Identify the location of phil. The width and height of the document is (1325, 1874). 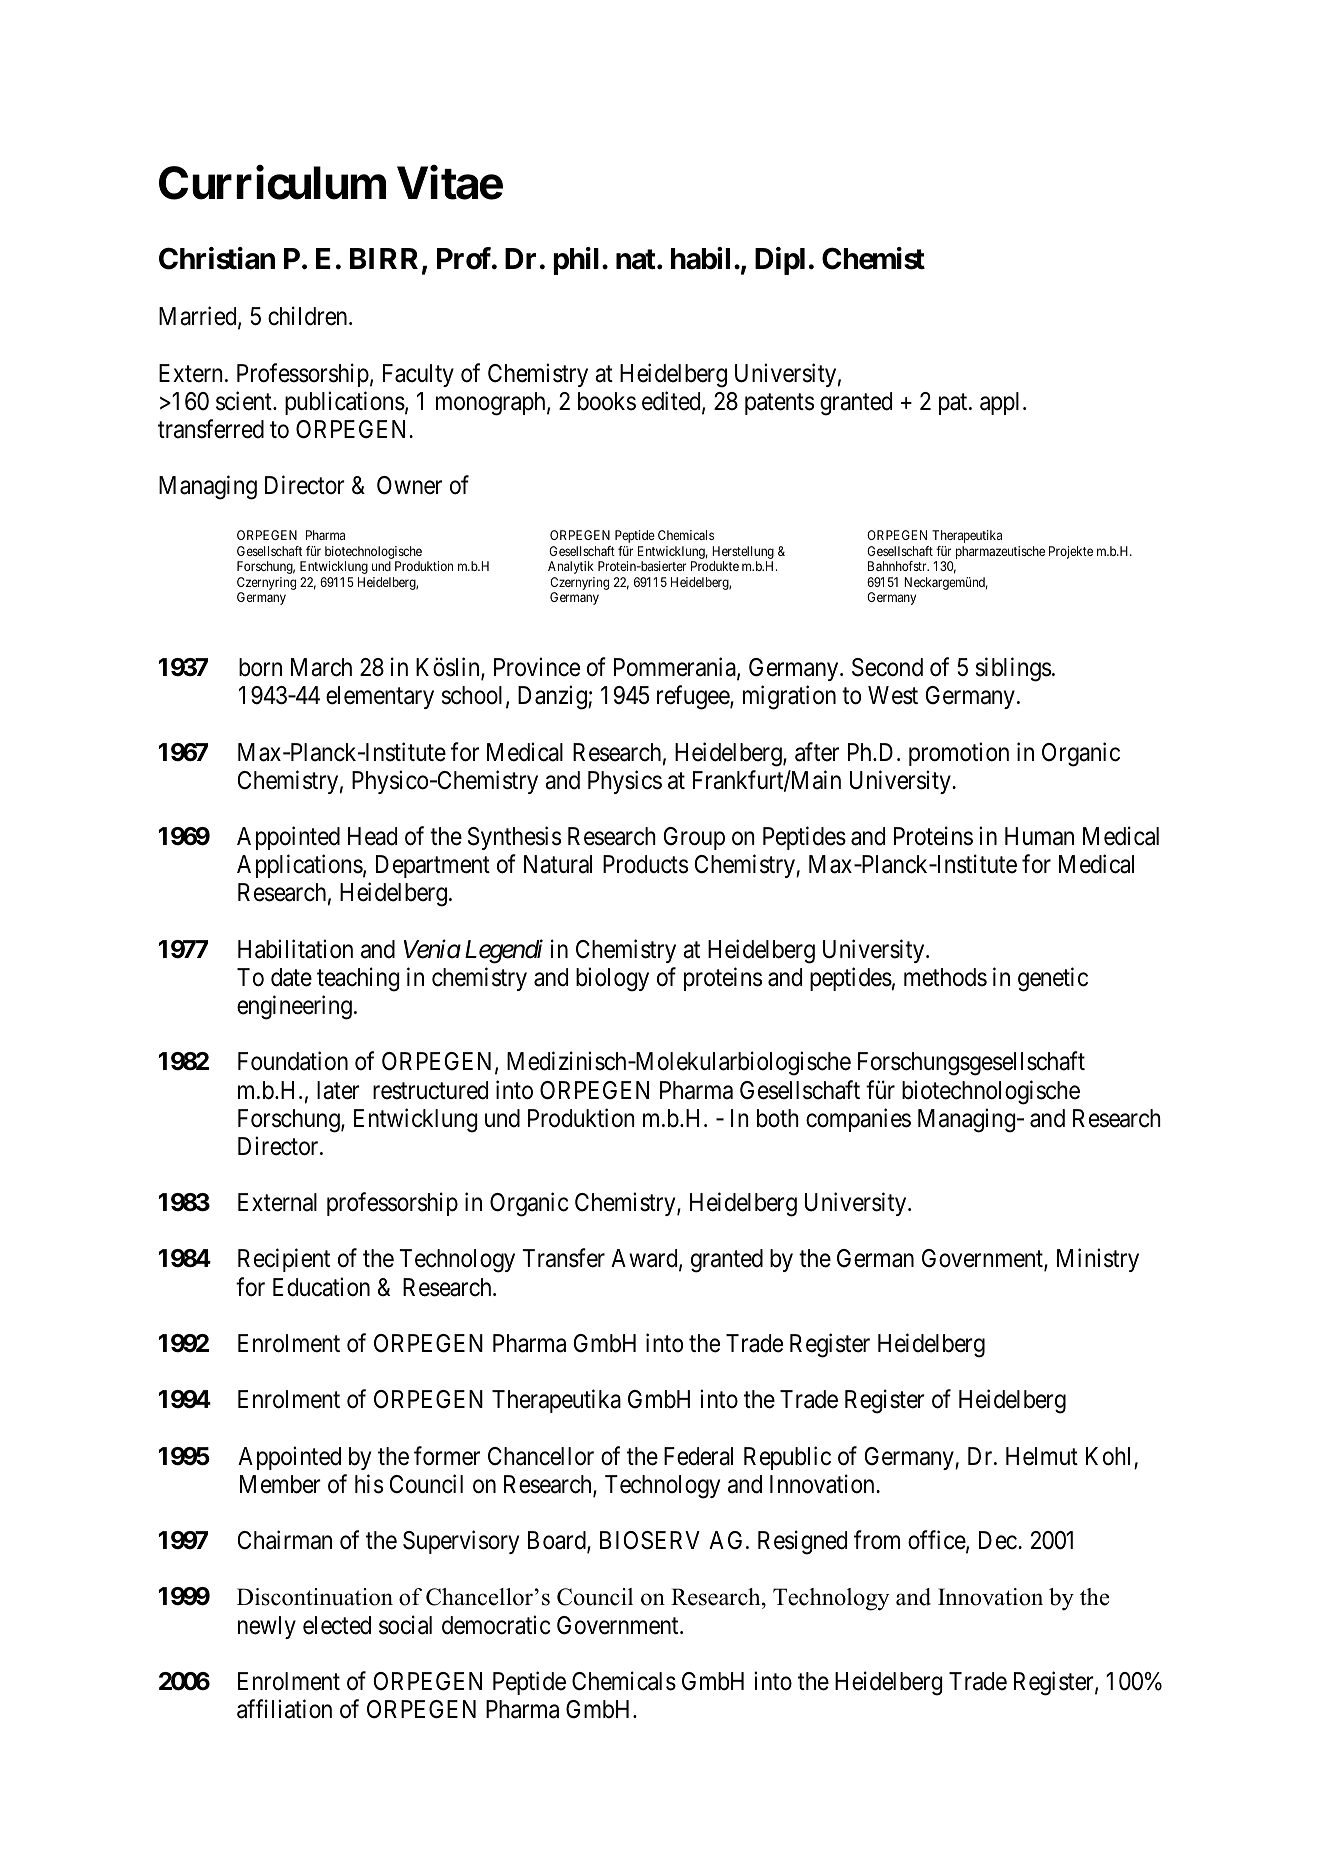
(576, 261).
